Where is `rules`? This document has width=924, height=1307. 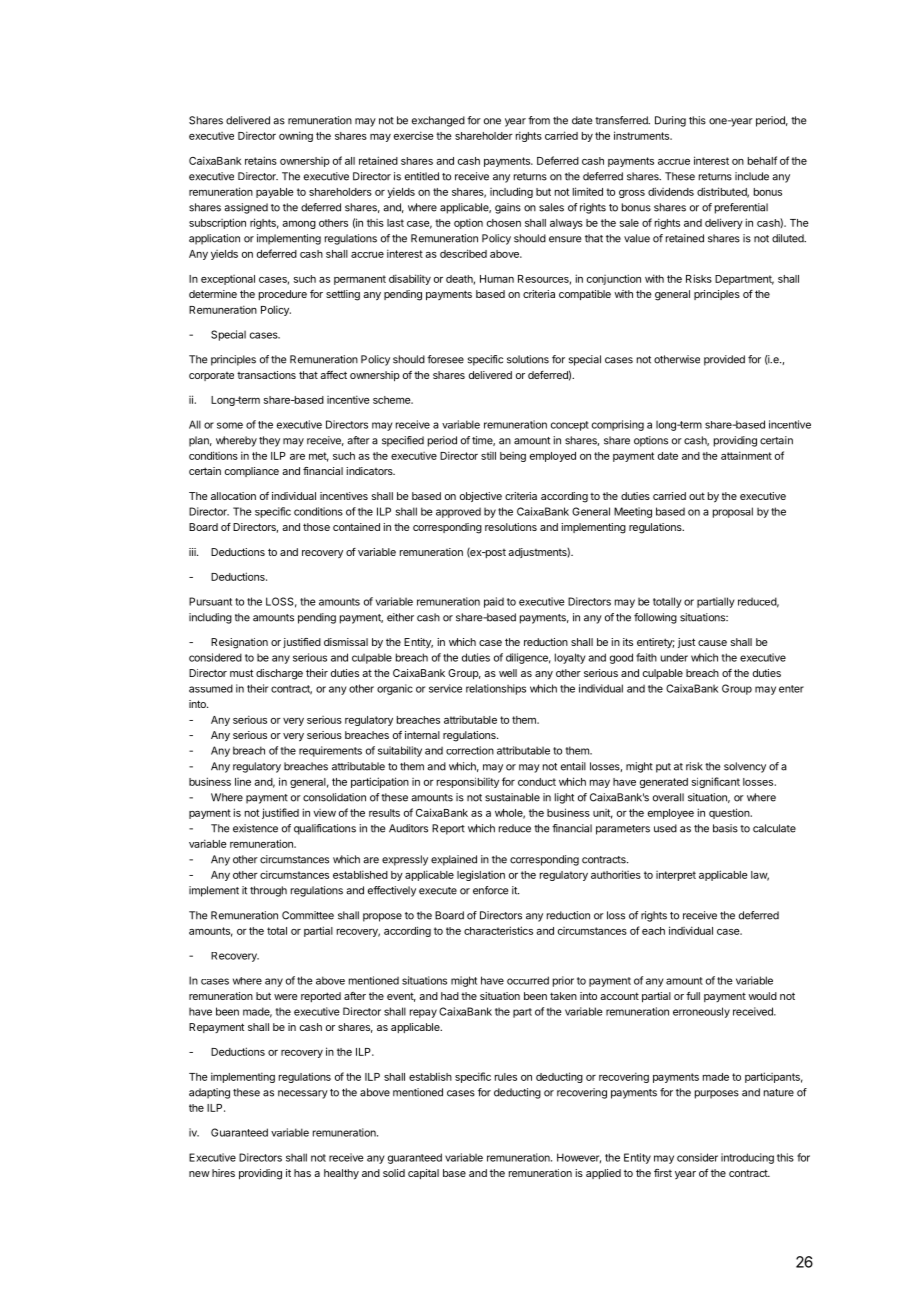
rules is located at coordinates (506, 1077).
